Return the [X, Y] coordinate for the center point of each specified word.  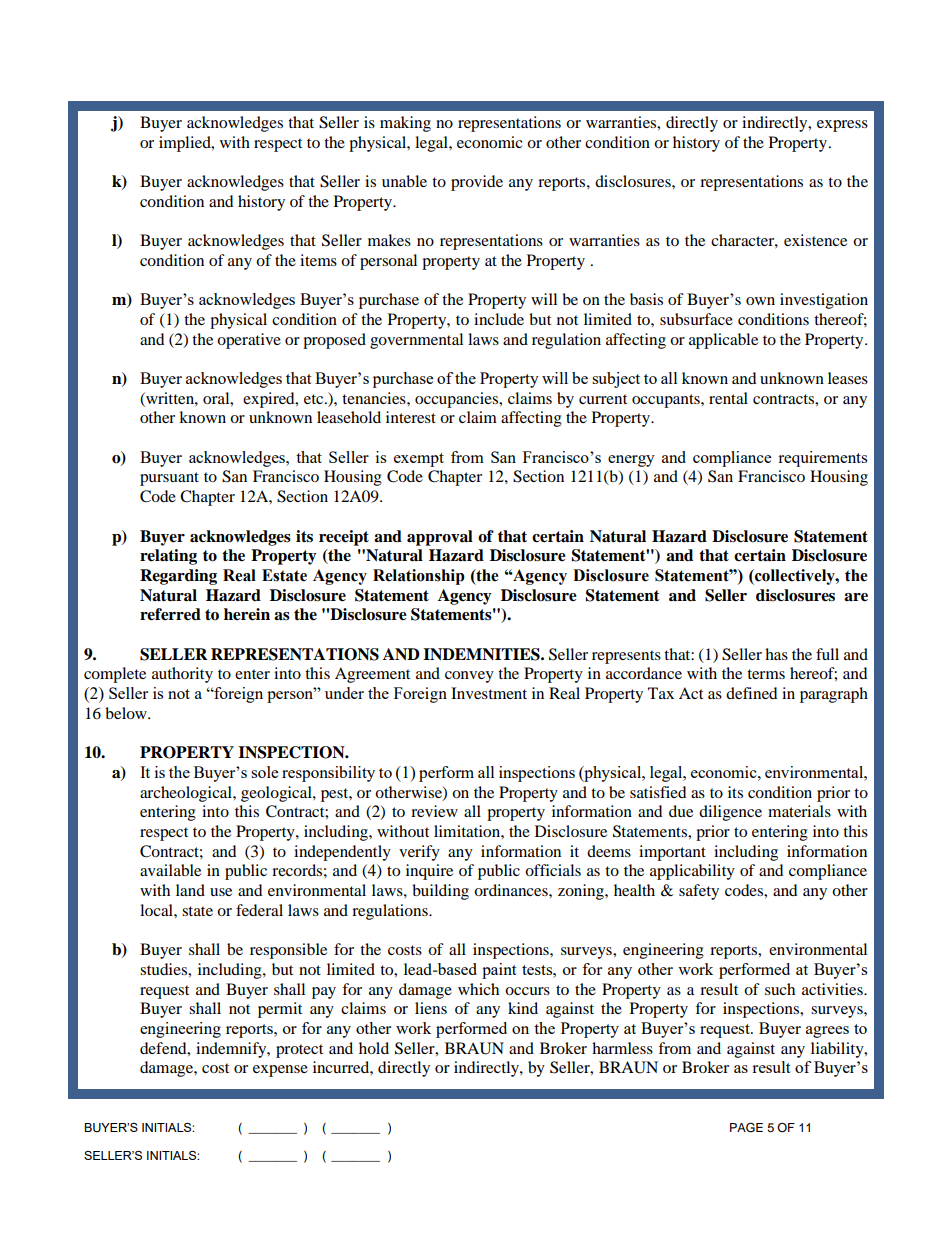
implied [186, 144]
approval [440, 538]
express [842, 126]
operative [249, 341]
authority [182, 675]
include [499, 319]
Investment [489, 693]
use [221, 892]
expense [280, 1071]
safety [699, 892]
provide [477, 183]
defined [752, 693]
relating [168, 557]
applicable [723, 341]
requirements [822, 459]
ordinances [512, 890]
